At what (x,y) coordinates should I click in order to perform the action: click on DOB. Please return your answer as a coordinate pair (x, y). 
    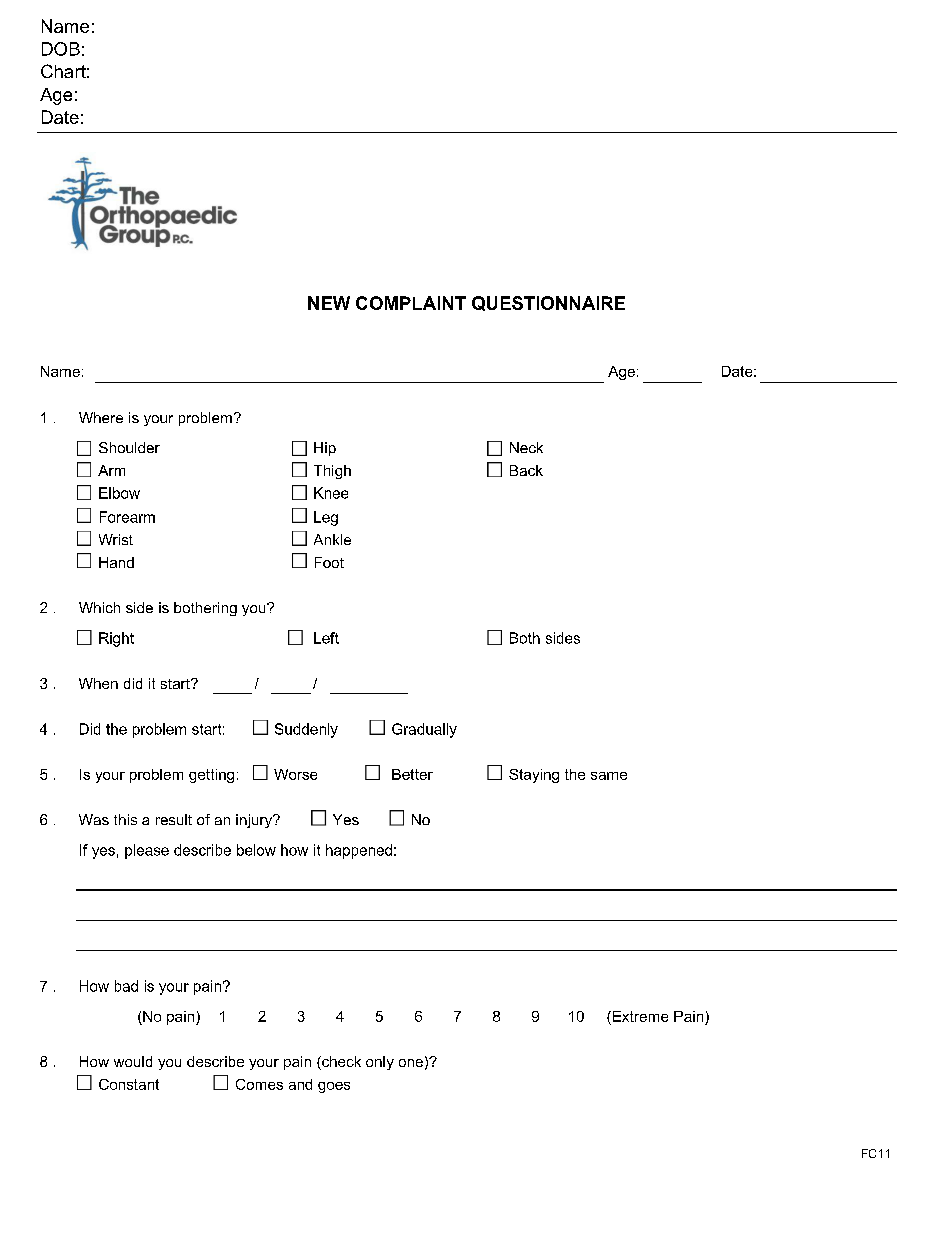
    Looking at the image, I should click on (61, 49).
